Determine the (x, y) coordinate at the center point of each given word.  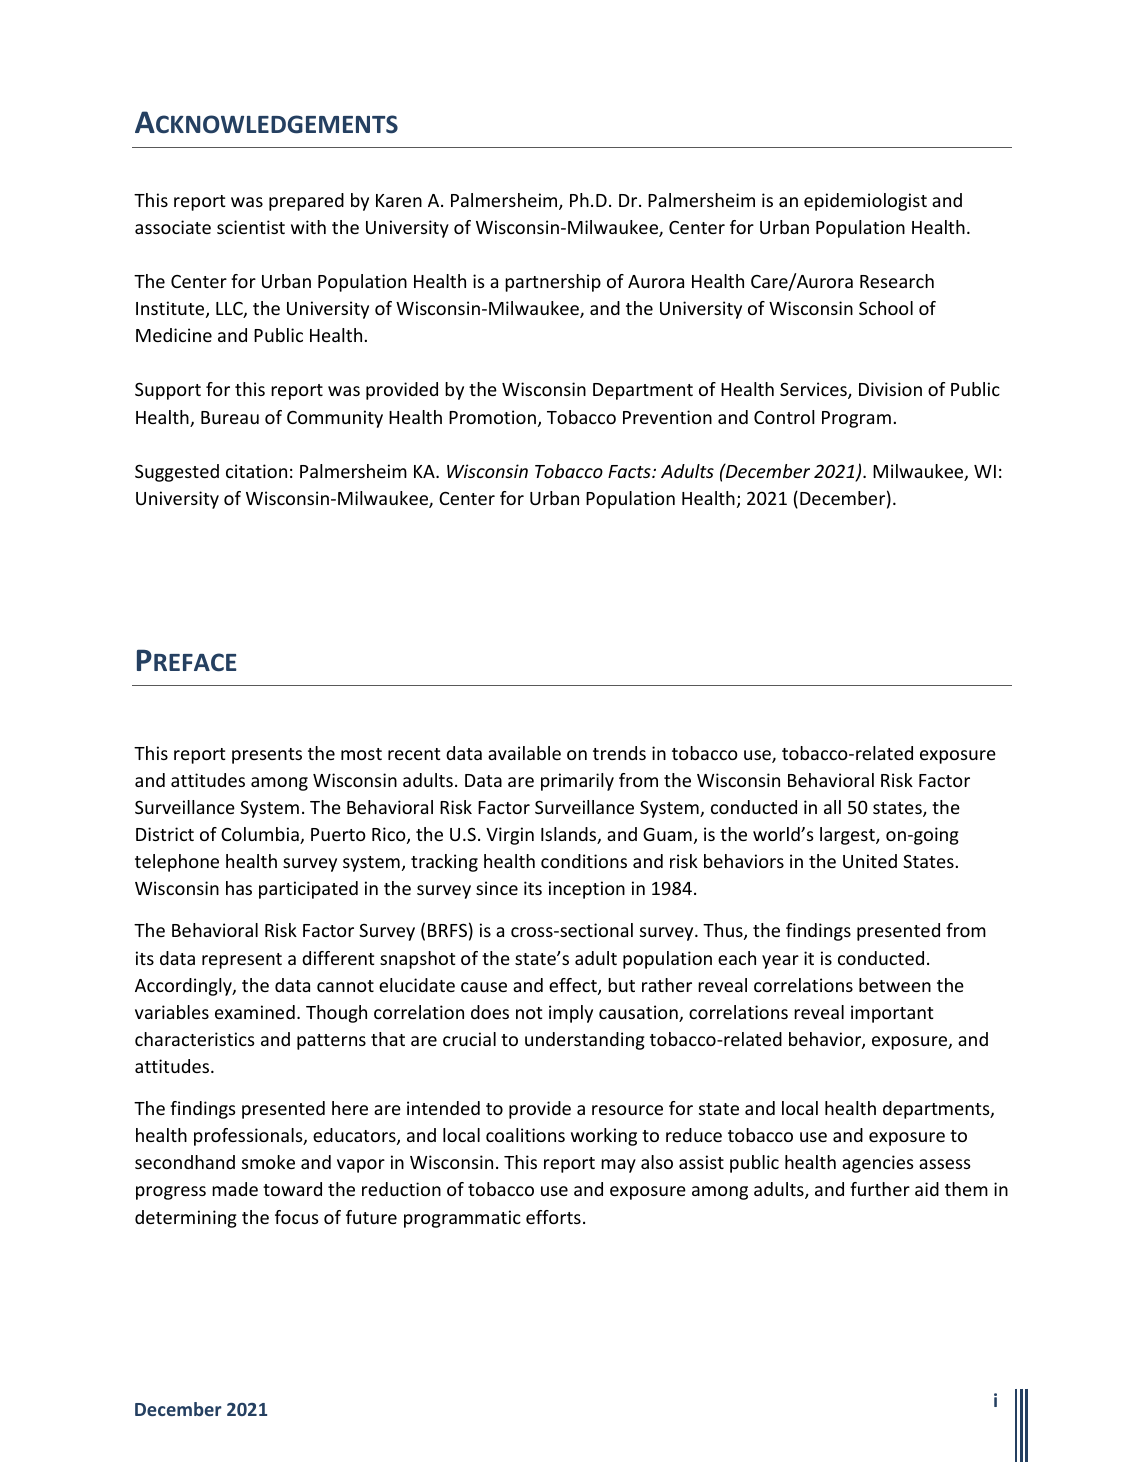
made (235, 1189)
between (895, 985)
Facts (630, 471)
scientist (251, 227)
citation (256, 471)
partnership (553, 283)
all (832, 807)
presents (267, 756)
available (524, 753)
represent (242, 961)
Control (784, 417)
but (621, 985)
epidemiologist (865, 202)
